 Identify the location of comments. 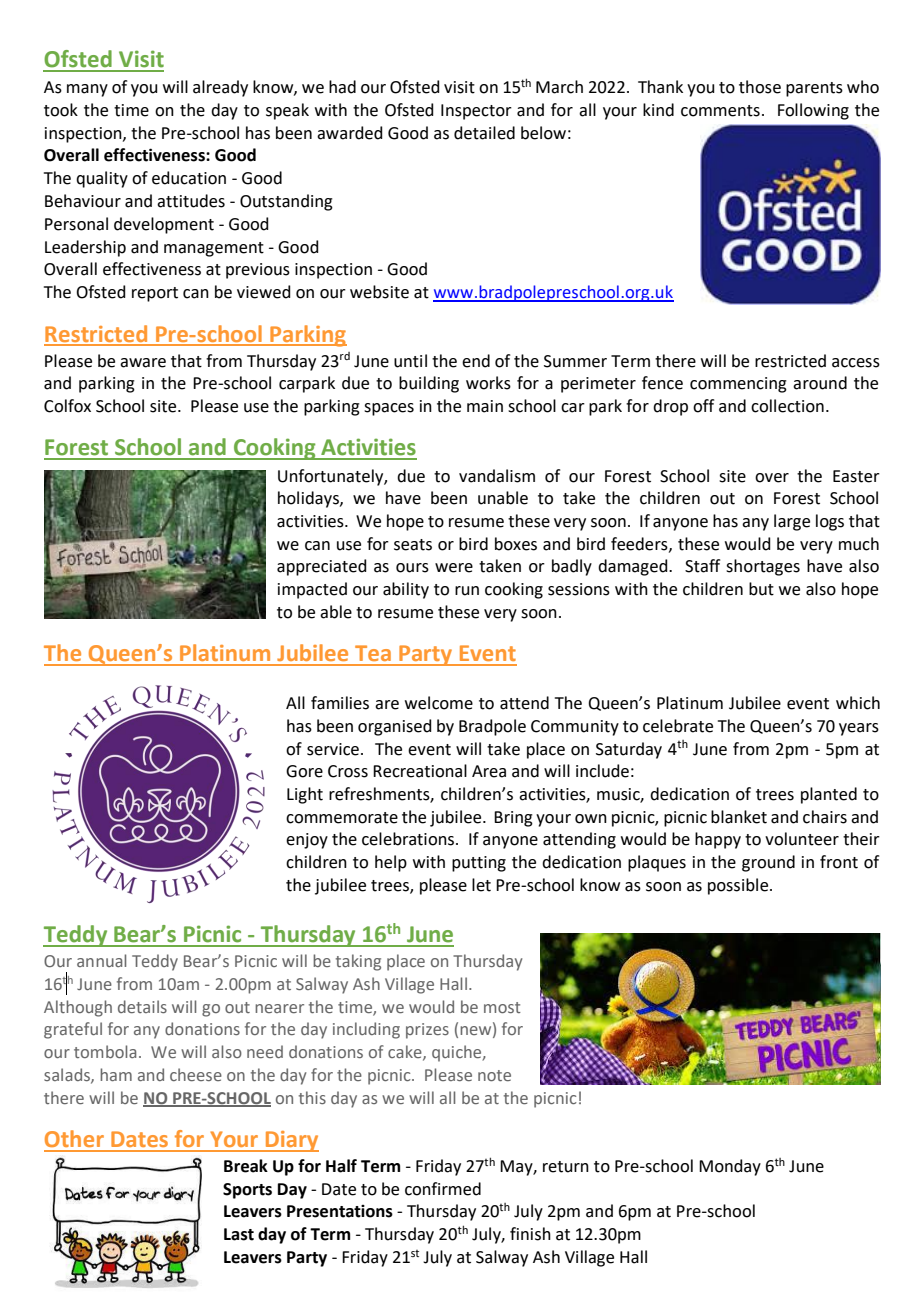
(720, 111).
